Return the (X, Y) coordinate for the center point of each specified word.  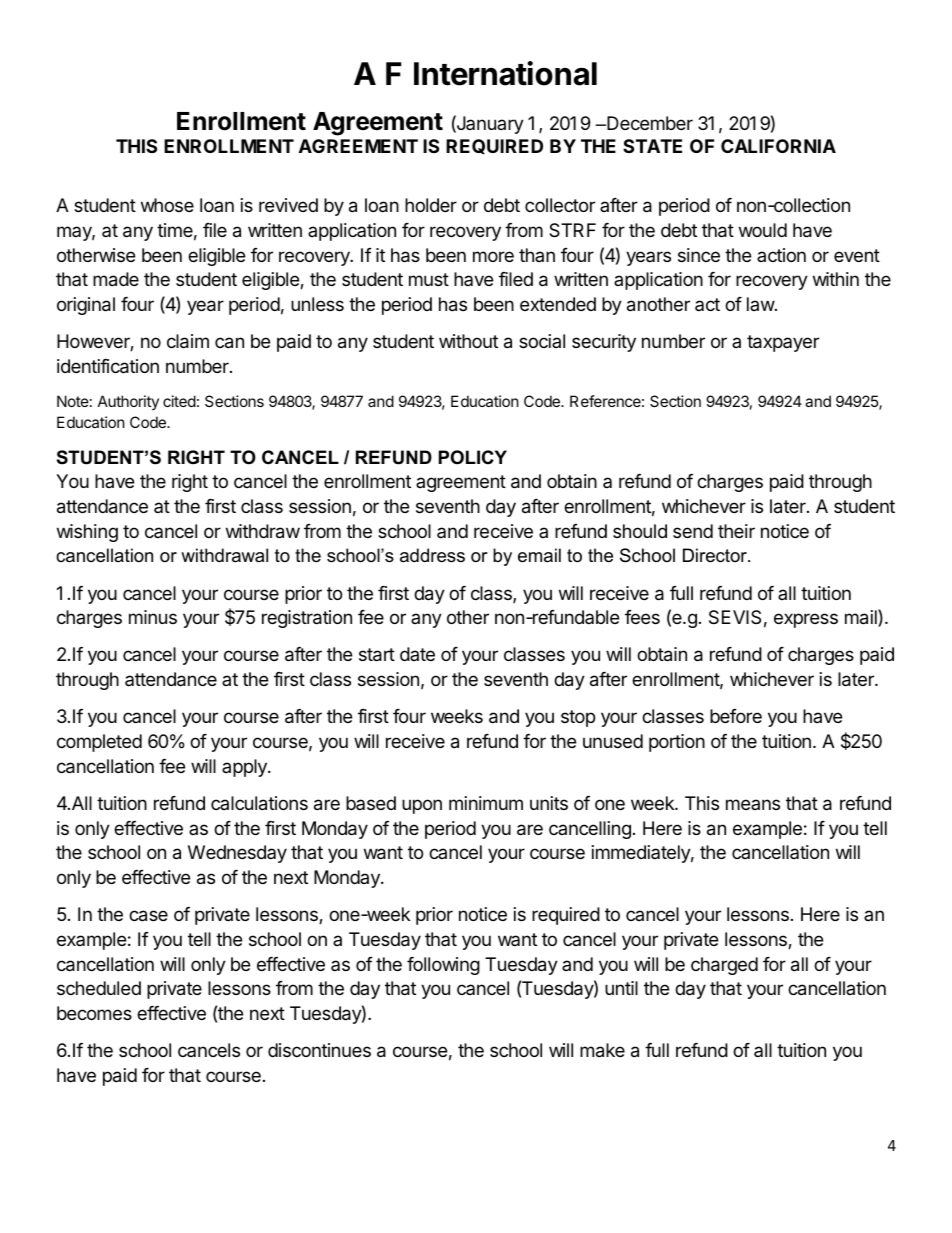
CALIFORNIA (778, 146)
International (505, 73)
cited (179, 401)
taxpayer (783, 343)
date (417, 654)
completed (99, 743)
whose (167, 205)
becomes (94, 1013)
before (736, 716)
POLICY (473, 457)
